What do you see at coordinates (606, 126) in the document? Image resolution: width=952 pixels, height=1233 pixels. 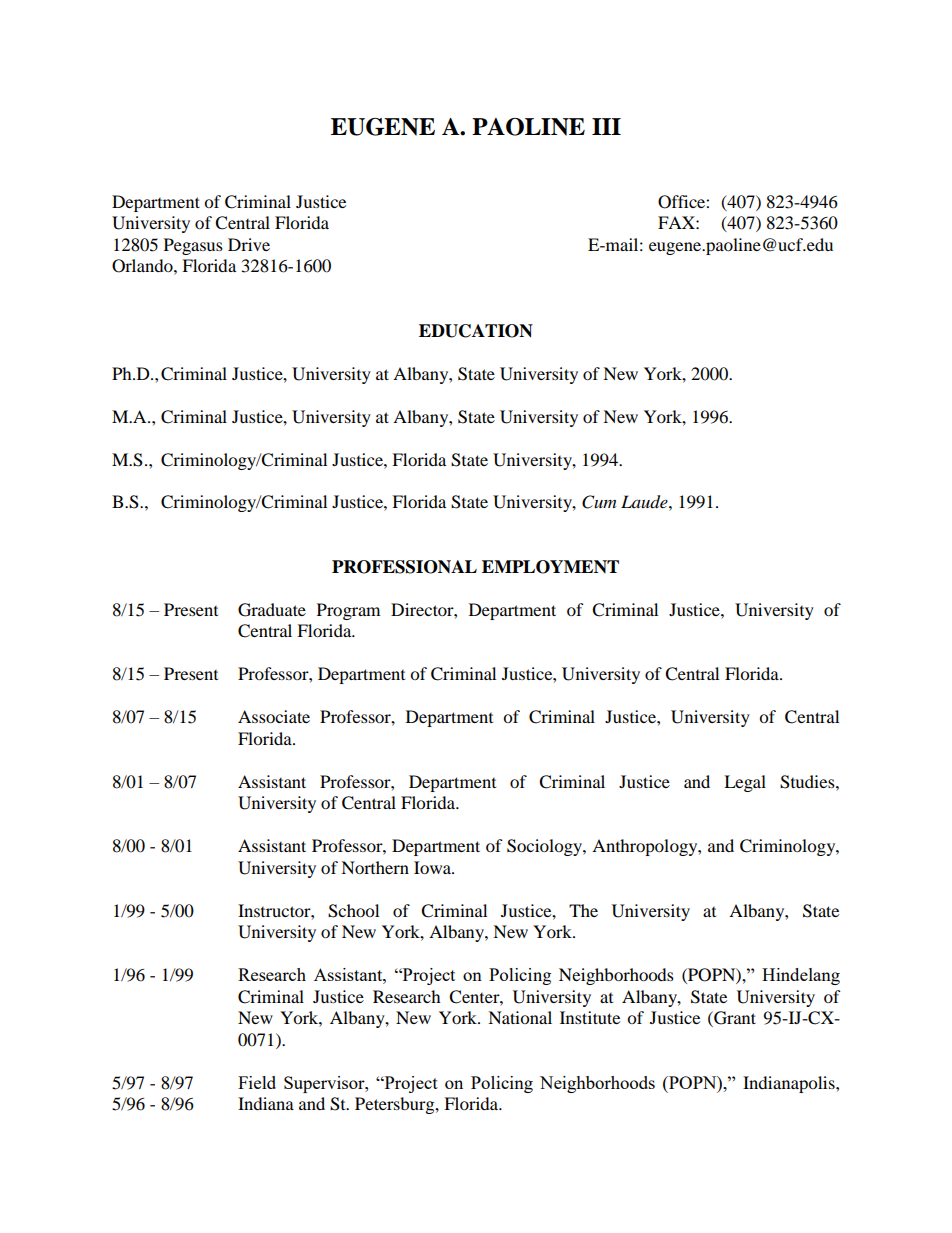 I see `III` at bounding box center [606, 126].
